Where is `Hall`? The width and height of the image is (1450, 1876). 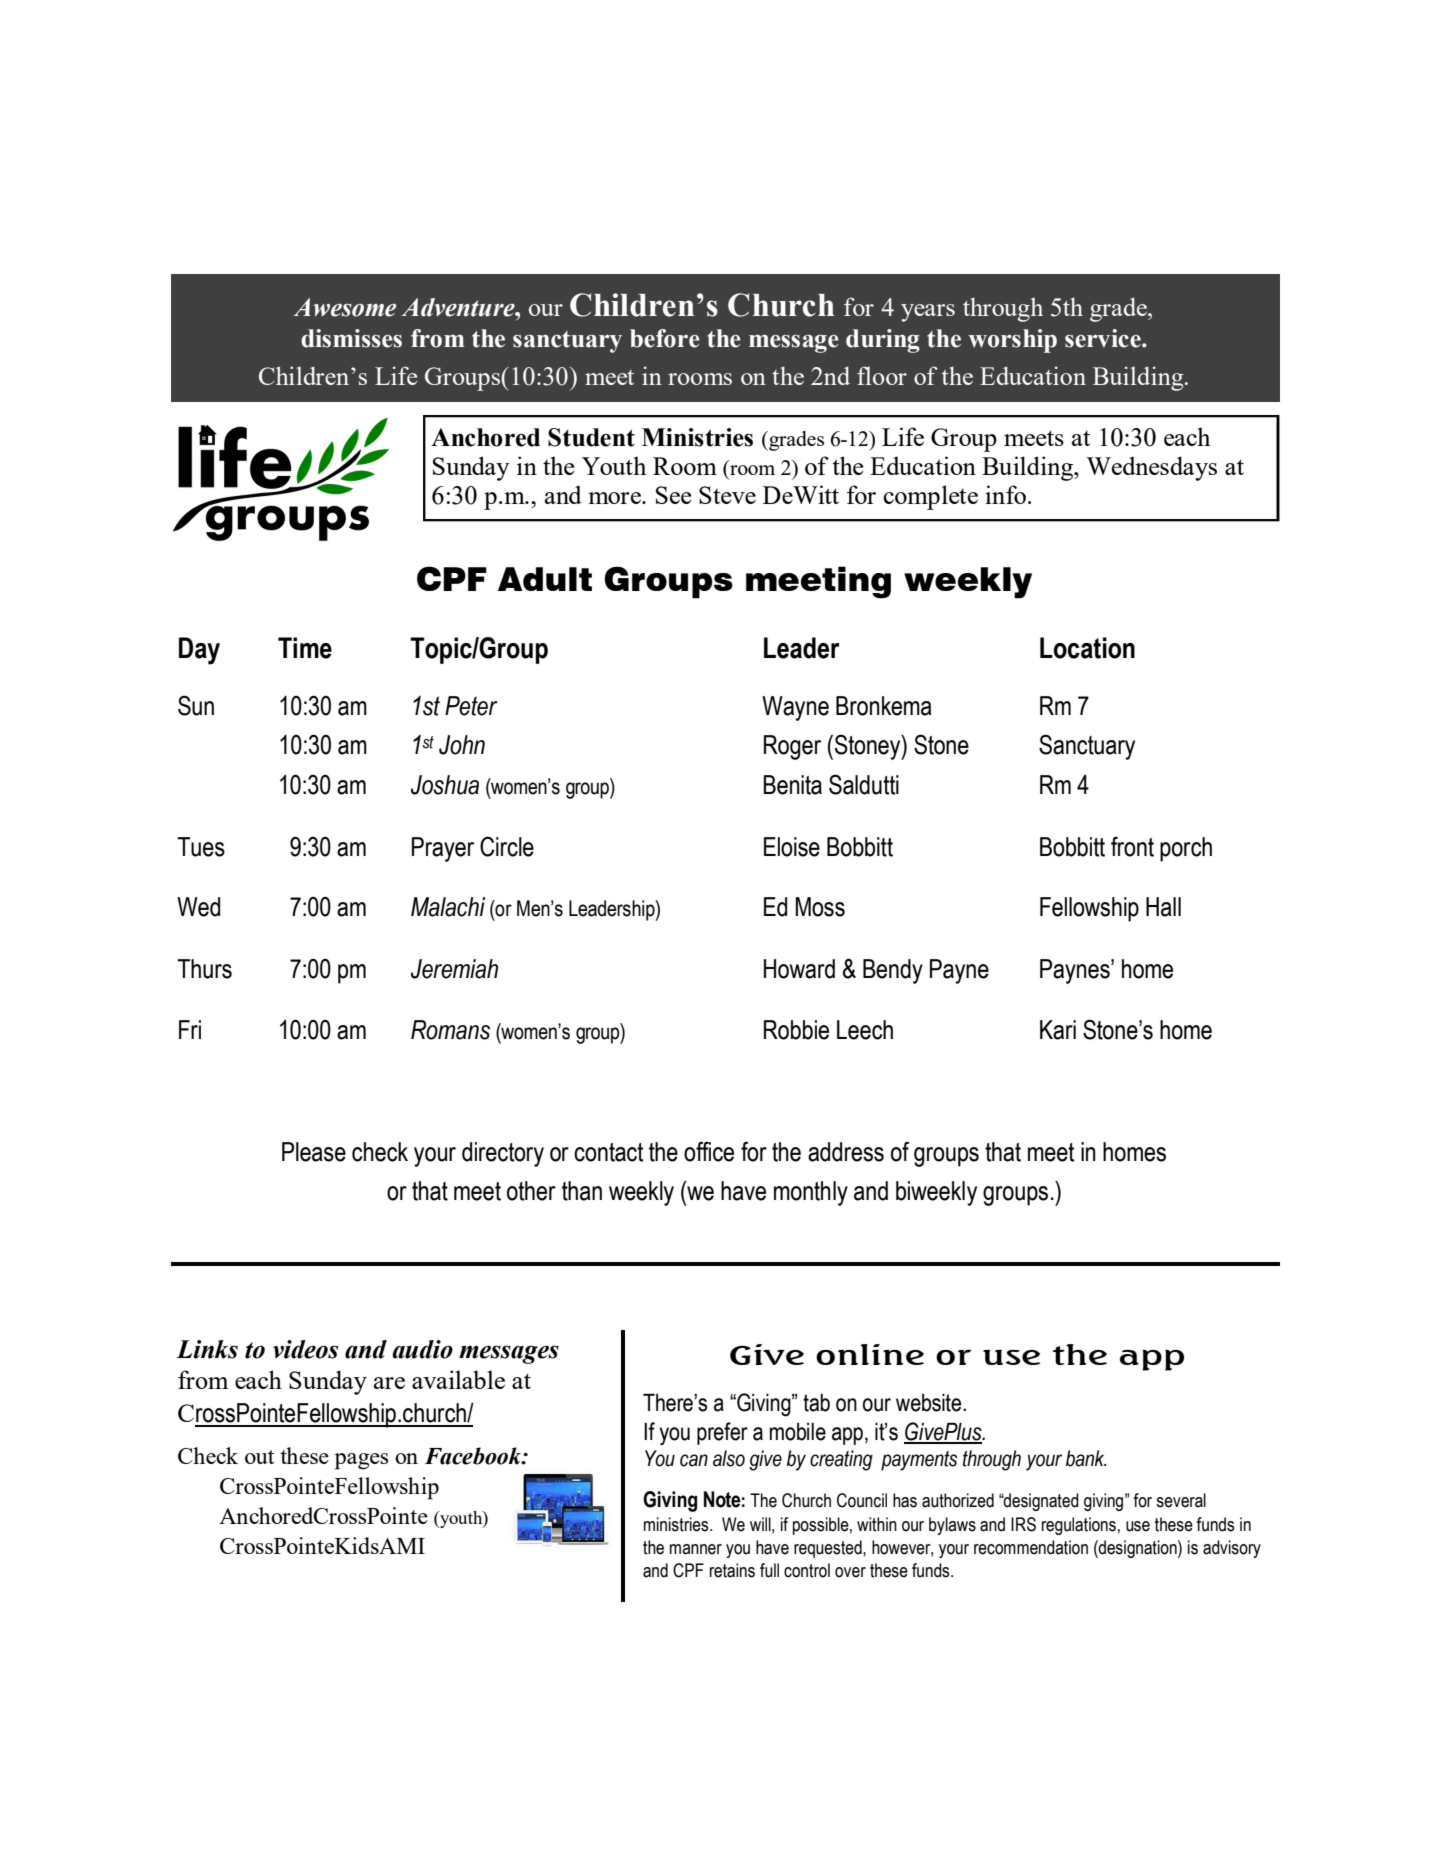
Hall is located at coordinates (1163, 907).
